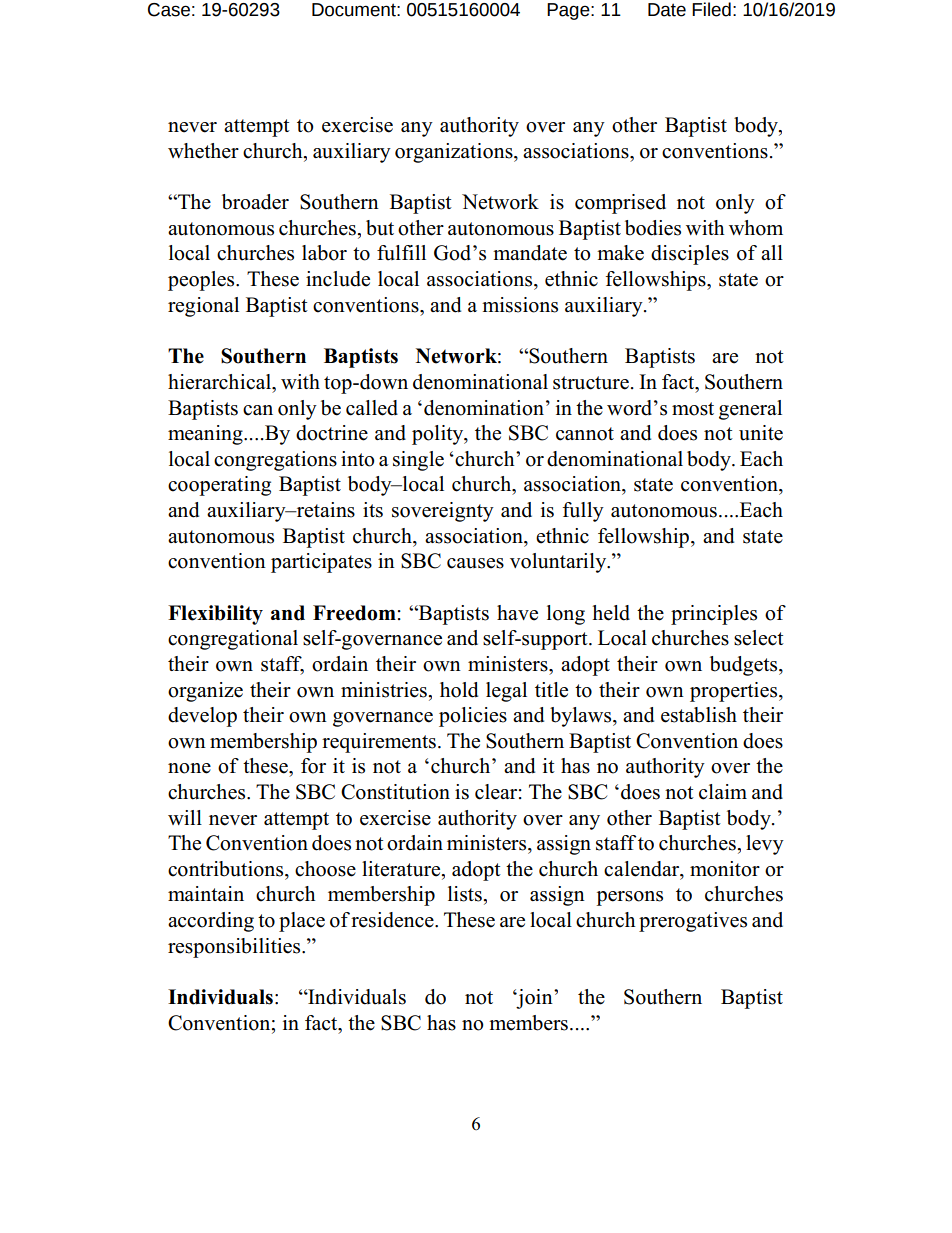 This document has width=952, height=1233. I want to click on prerogatives, so click(693, 922).
